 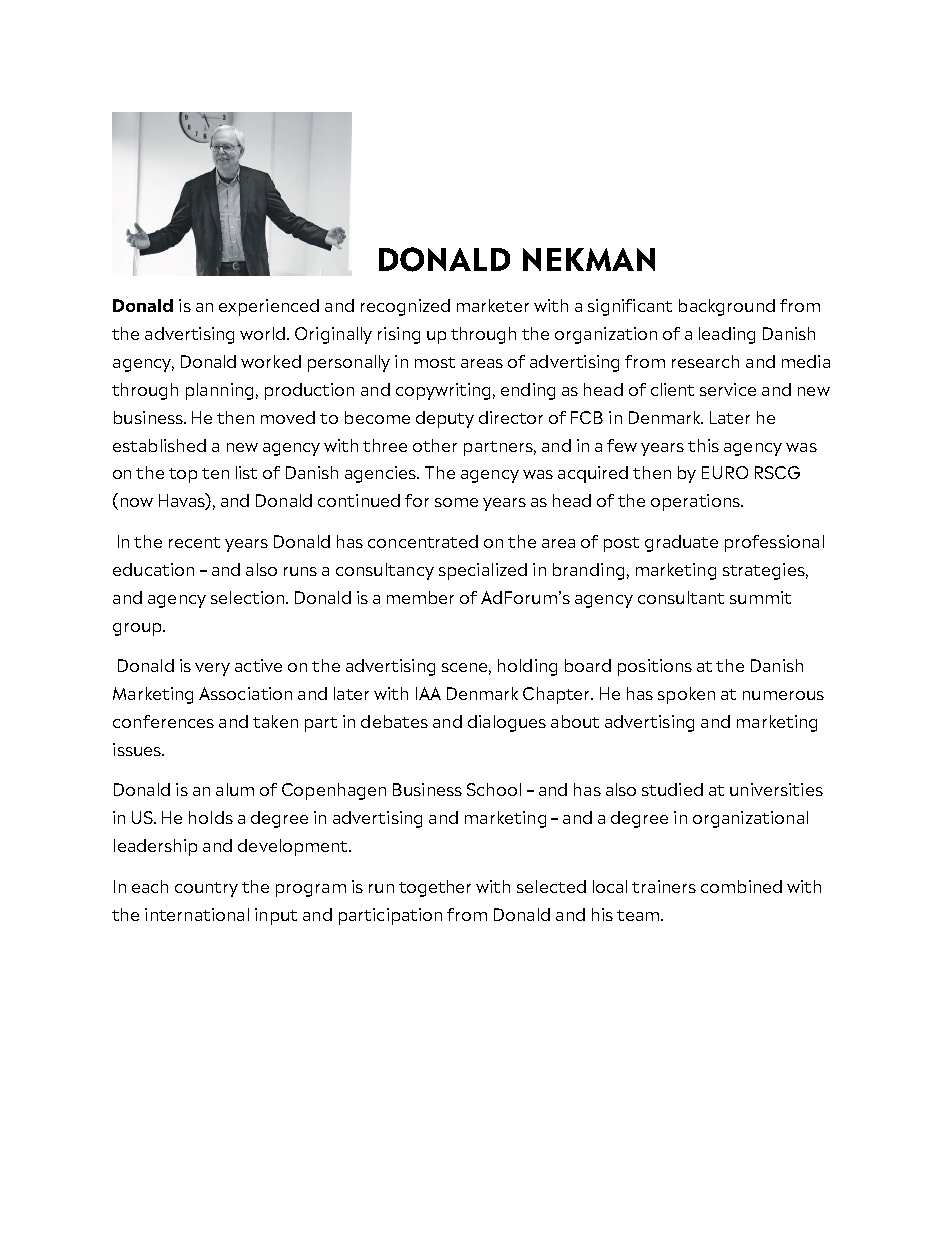 What do you see at coordinates (235, 789) in the image?
I see `alum` at bounding box center [235, 789].
